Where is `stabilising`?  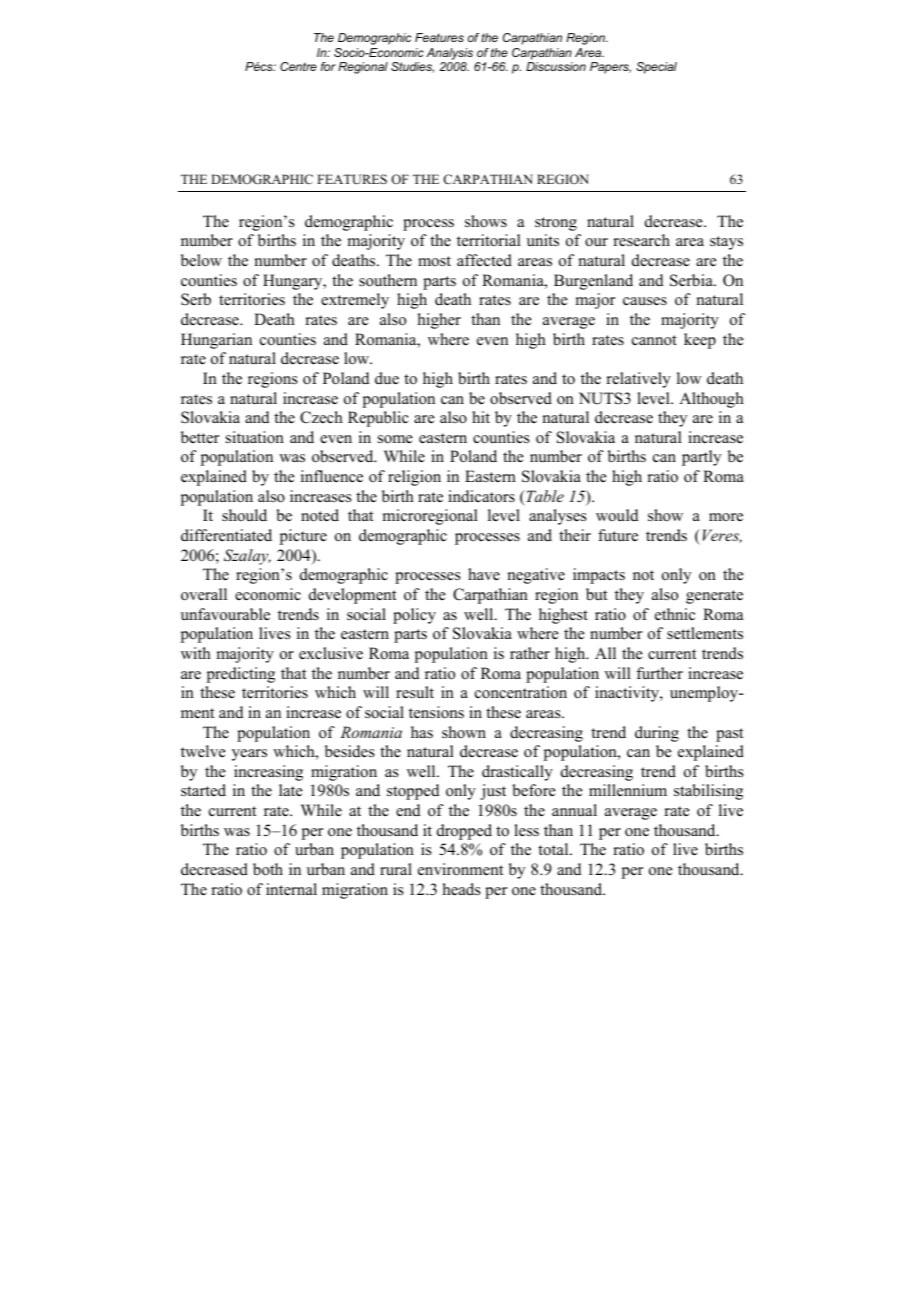 stabilising is located at coordinates (708, 792).
